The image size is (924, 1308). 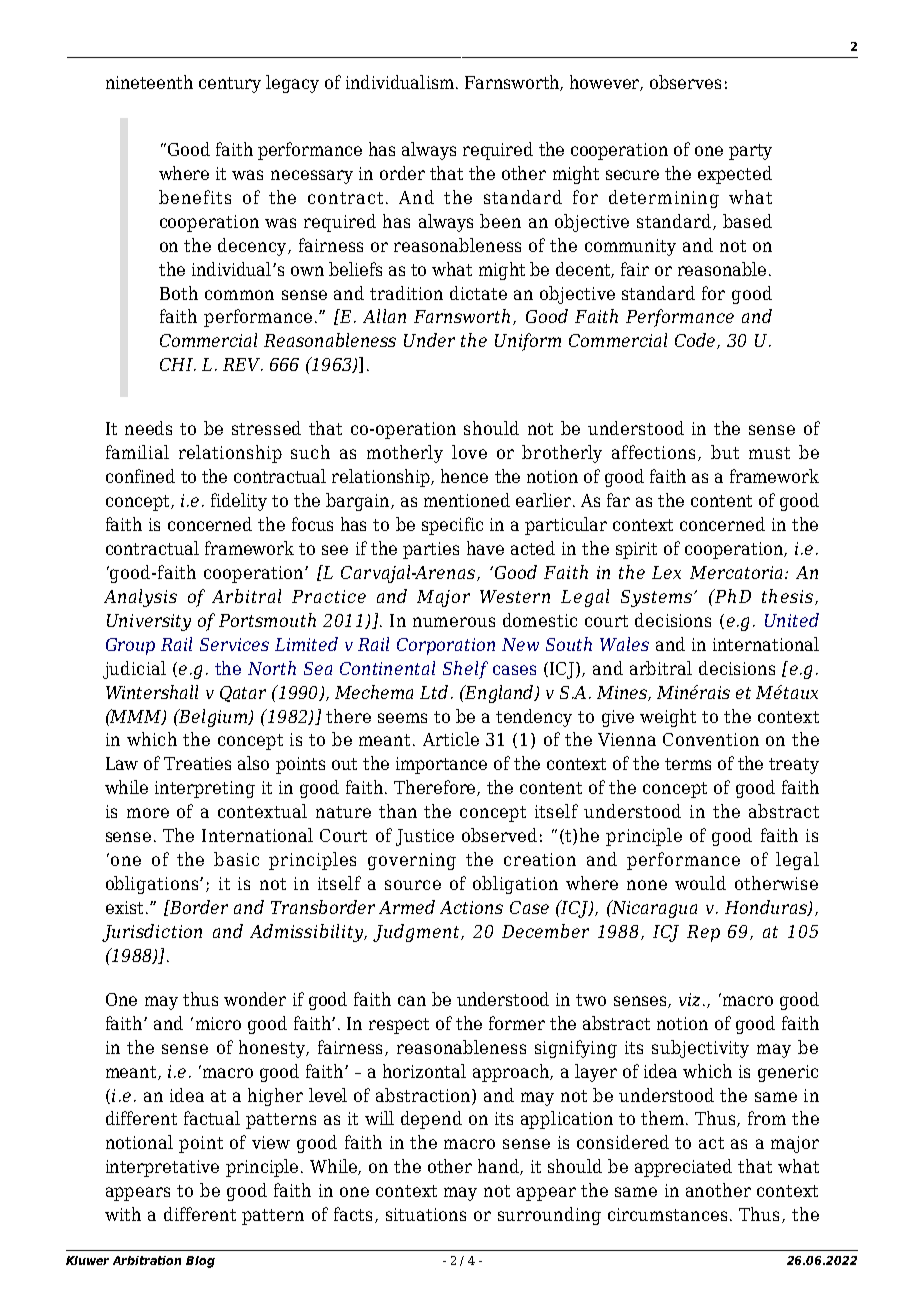 What do you see at coordinates (700, 883) in the screenshot?
I see `would` at bounding box center [700, 883].
